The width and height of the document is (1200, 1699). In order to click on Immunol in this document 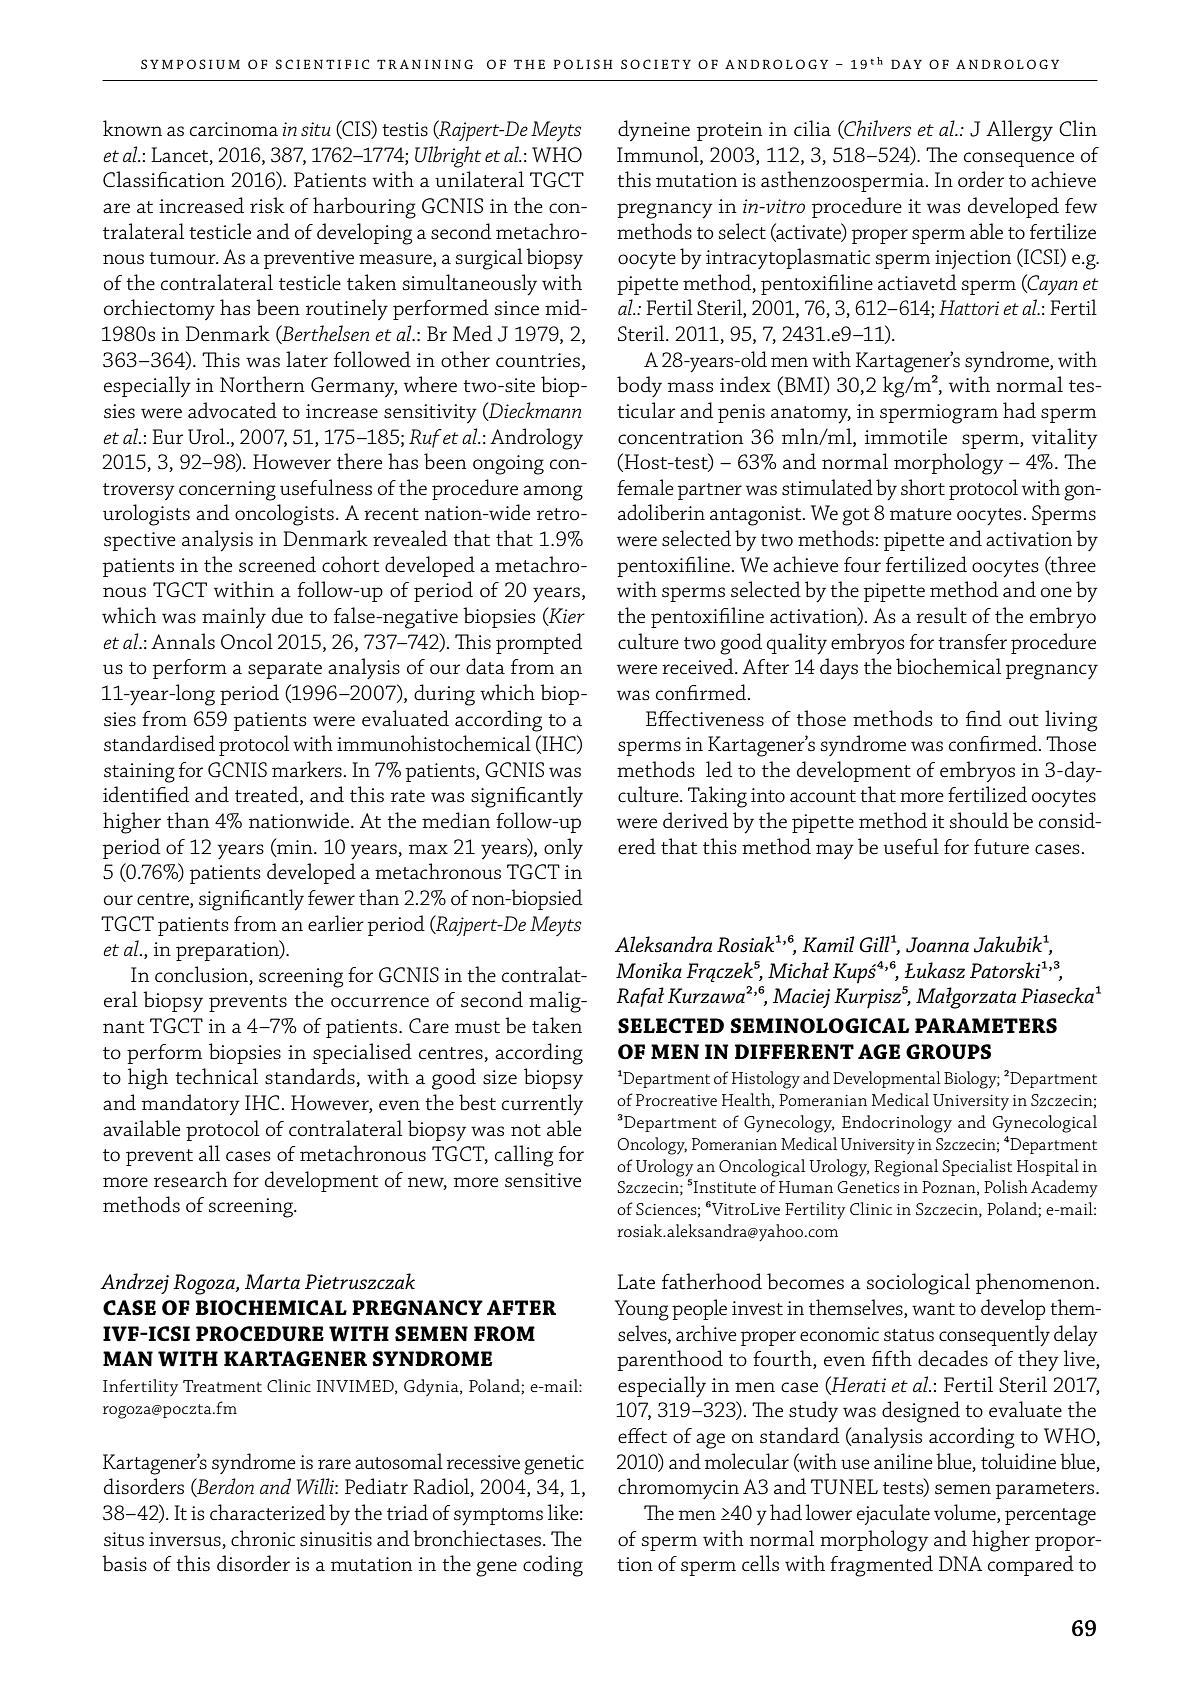, I will do `click(659, 154)`.
